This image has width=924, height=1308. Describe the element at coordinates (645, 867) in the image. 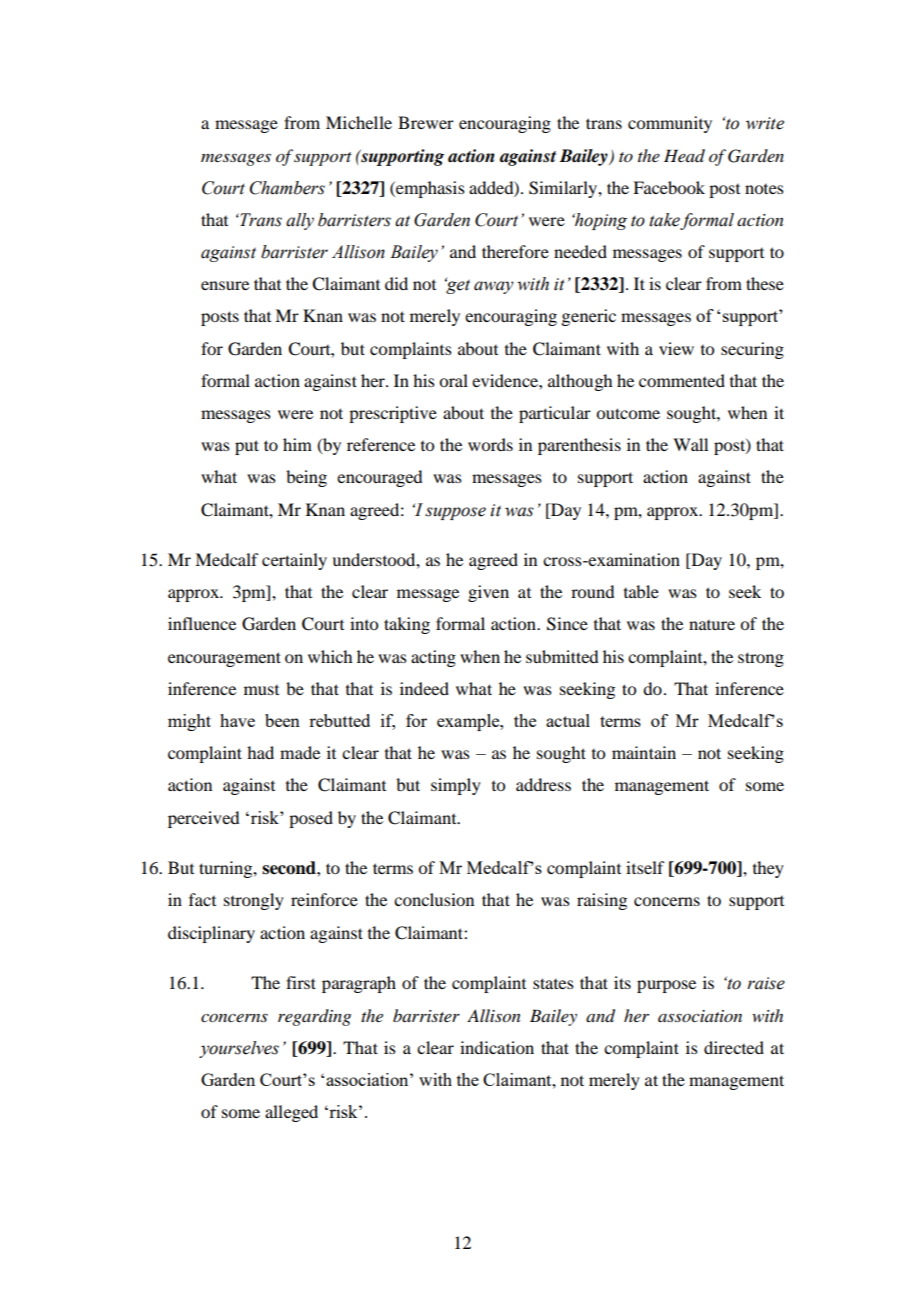

I see `itself` at that location.
